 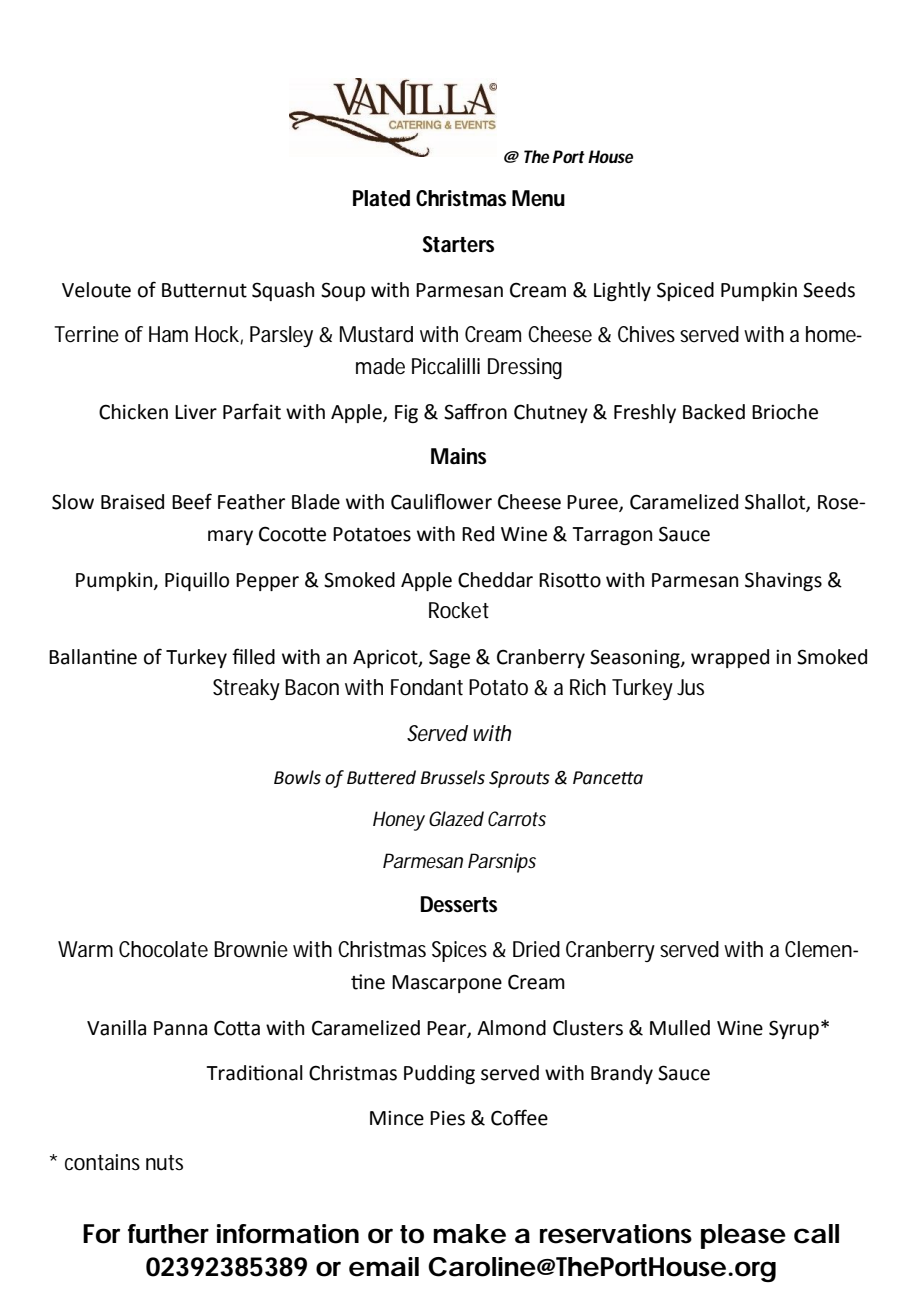 What do you see at coordinates (458, 244) in the screenshot?
I see `Starters` at bounding box center [458, 244].
